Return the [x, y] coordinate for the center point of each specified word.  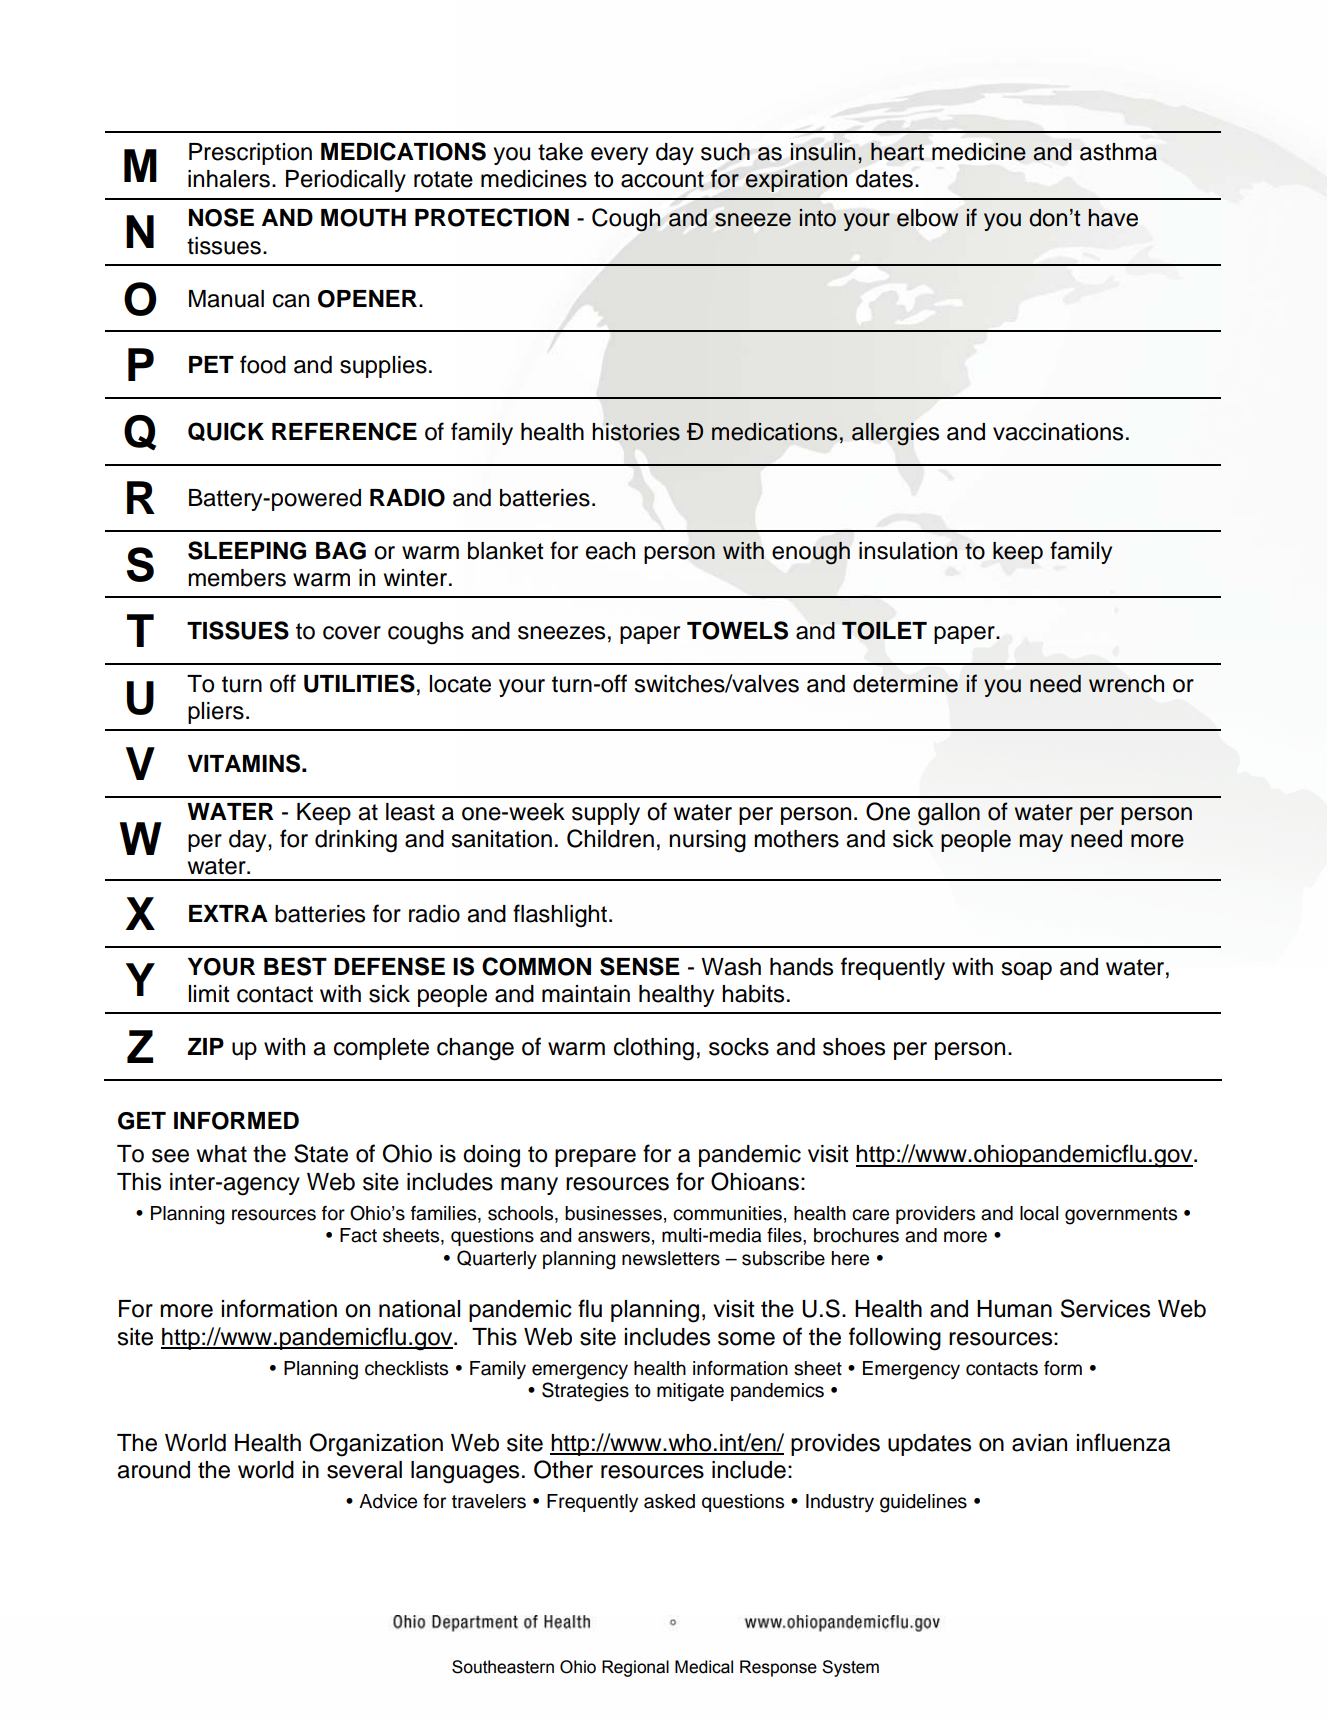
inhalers [229, 179]
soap [1027, 971]
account [662, 179]
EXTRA [228, 913]
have [1113, 218]
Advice [388, 1501]
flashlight [560, 916]
